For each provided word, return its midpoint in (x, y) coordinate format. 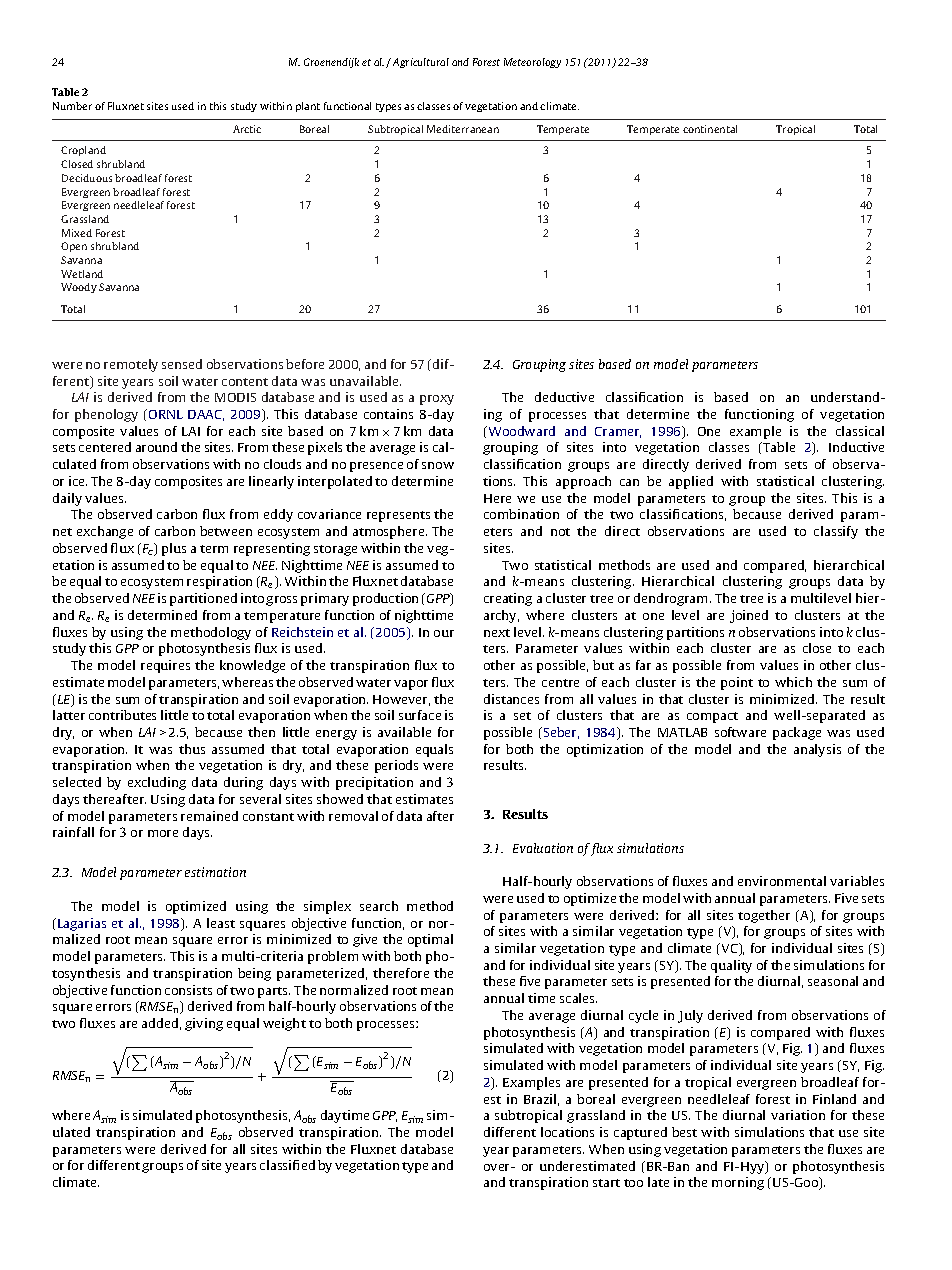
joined (749, 616)
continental (710, 129)
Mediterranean (463, 129)
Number (72, 106)
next (497, 633)
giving (204, 1024)
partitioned (203, 599)
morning (738, 1183)
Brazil (541, 1100)
